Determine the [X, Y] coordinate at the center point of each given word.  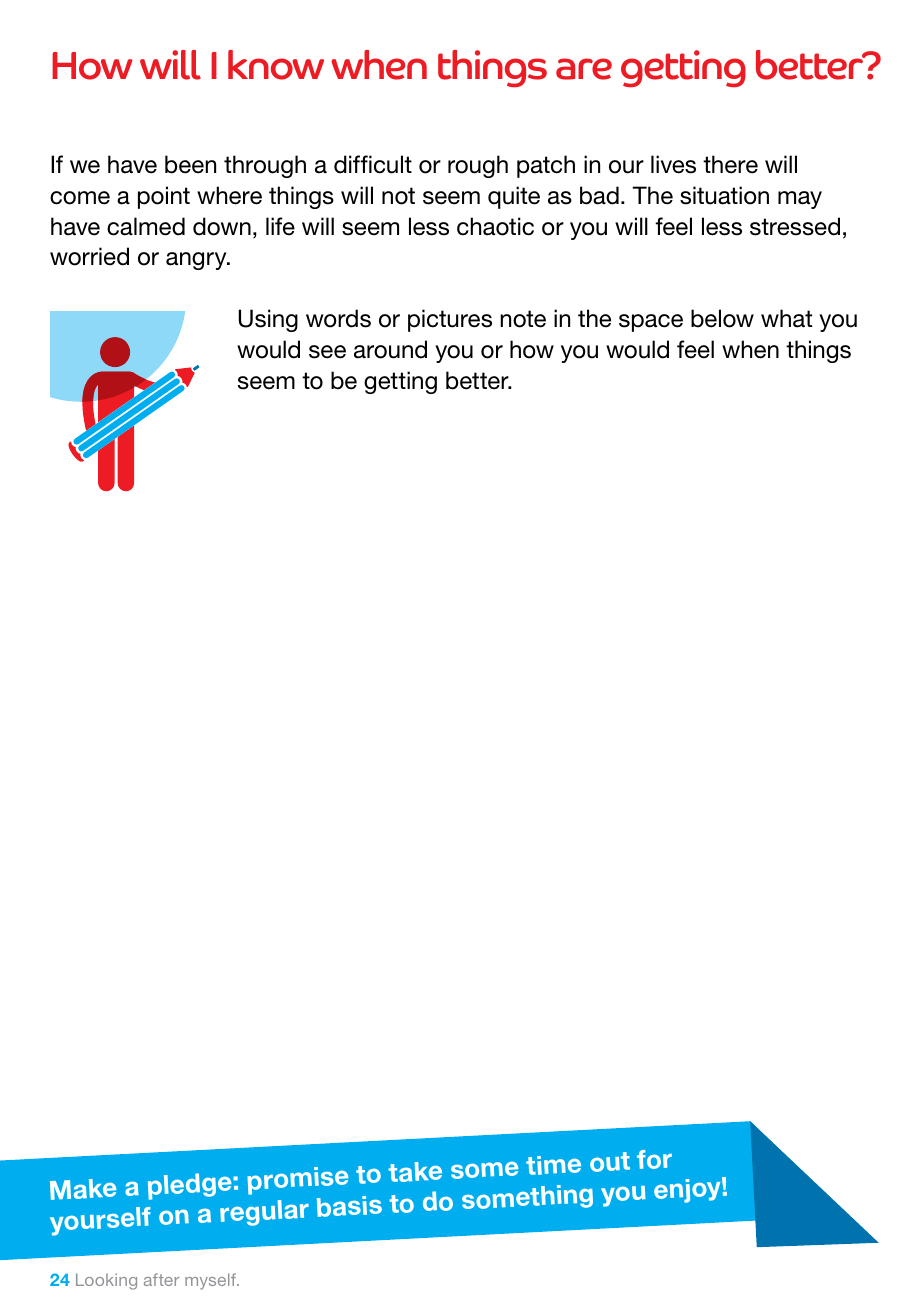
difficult [373, 164]
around [390, 349]
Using [268, 320]
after [161, 1279]
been [190, 164]
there [730, 164]
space [651, 323]
